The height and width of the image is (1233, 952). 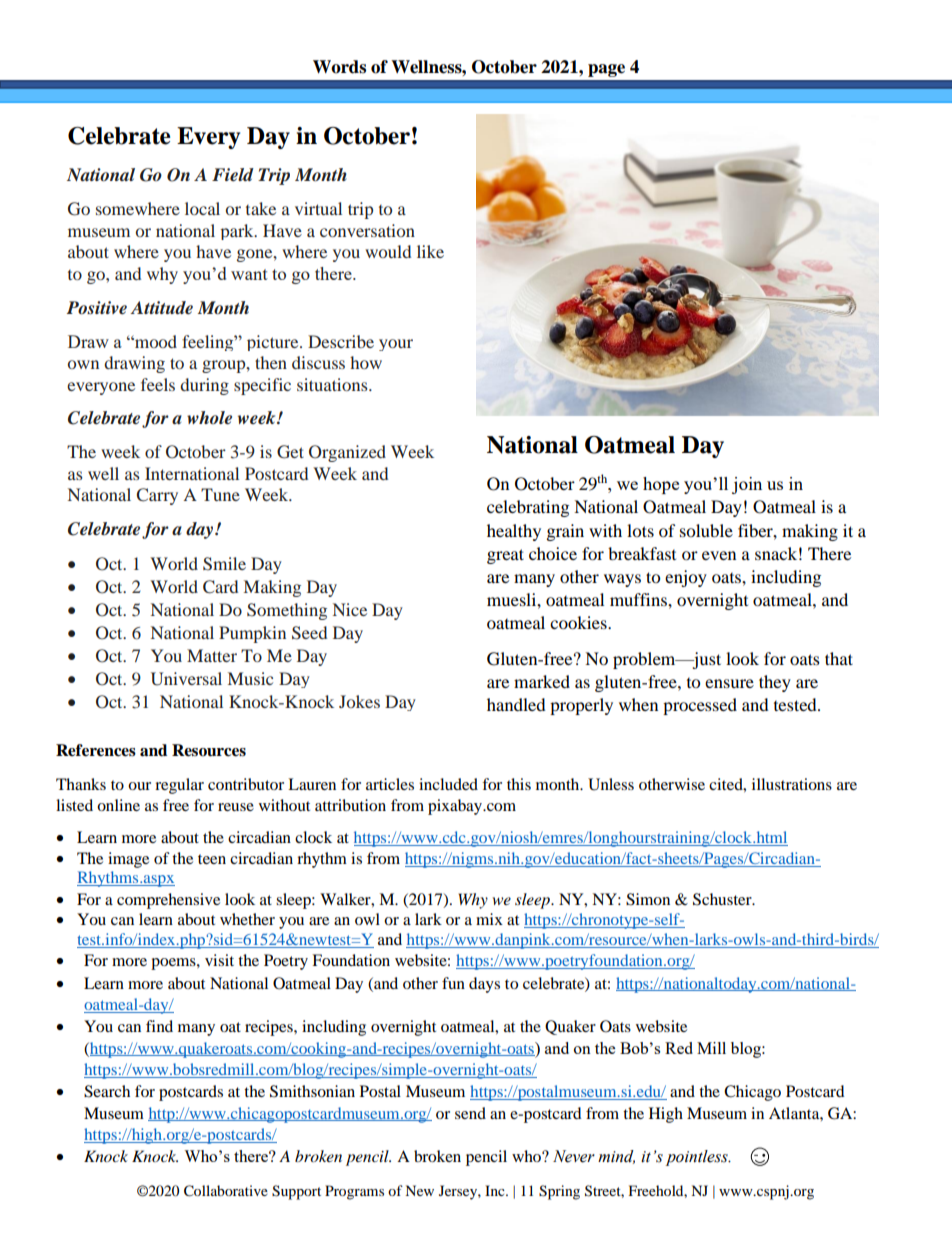 I want to click on join, so click(x=747, y=485).
